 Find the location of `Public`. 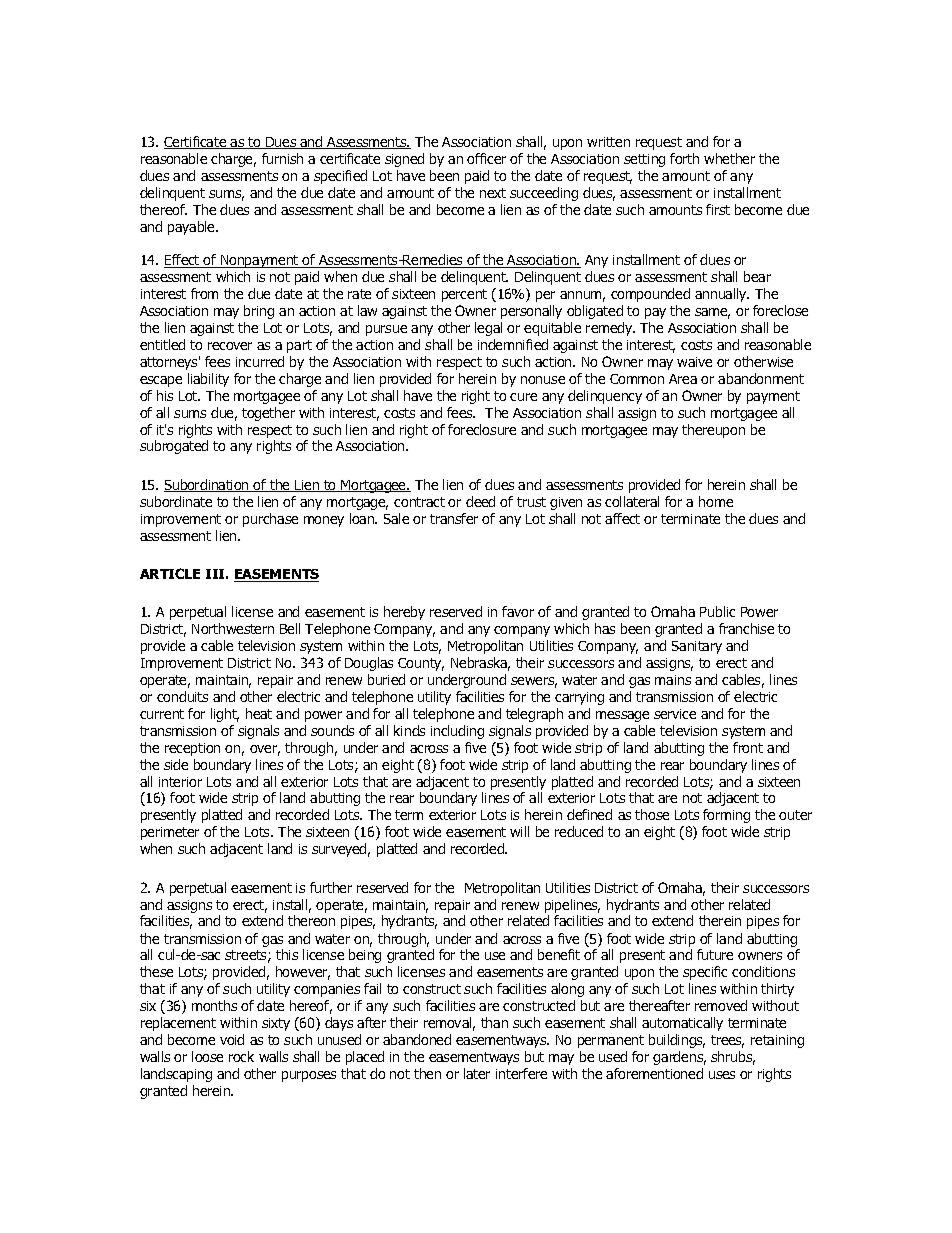

Public is located at coordinates (717, 611).
